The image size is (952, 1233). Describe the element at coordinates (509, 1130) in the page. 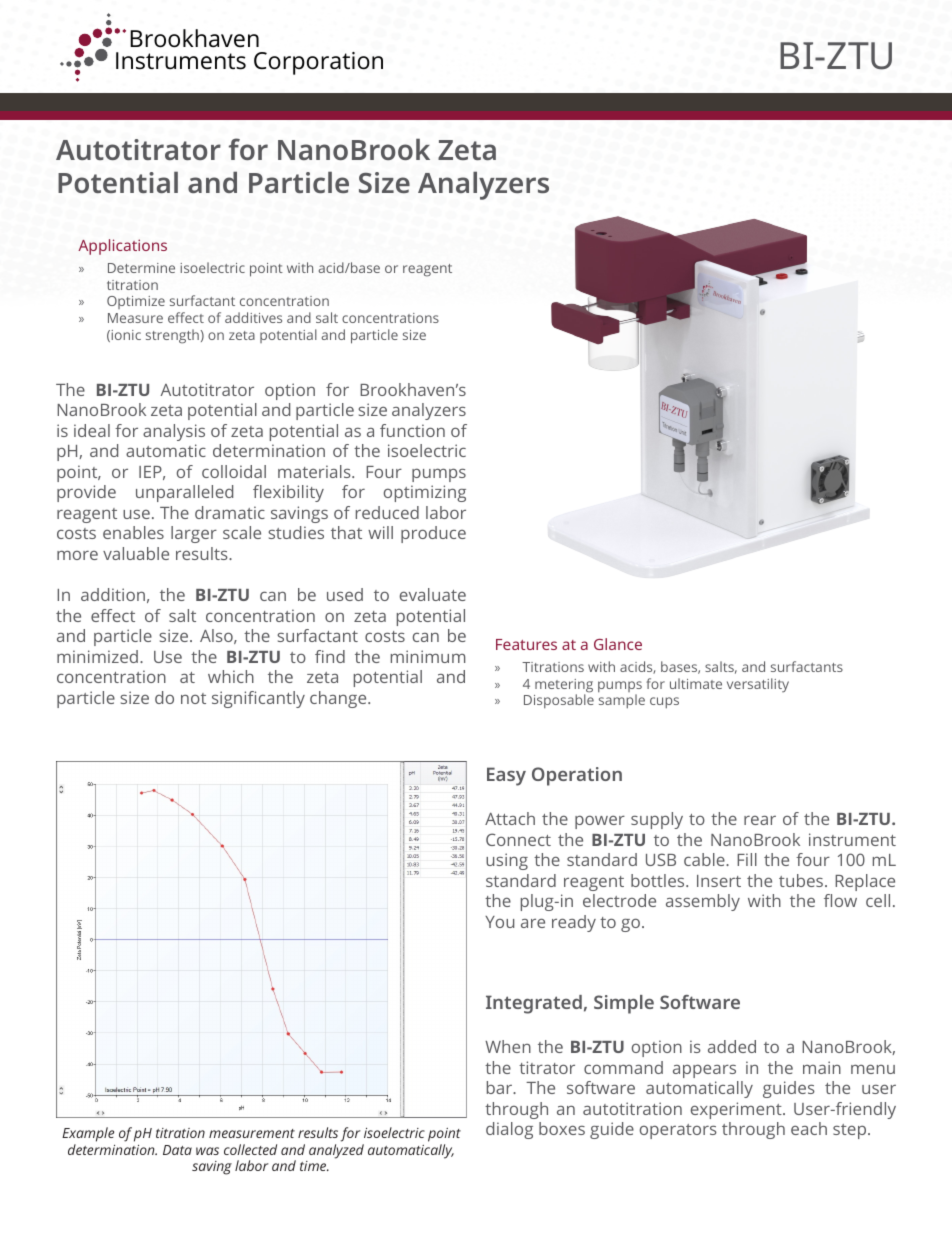

I see `dialog` at that location.
